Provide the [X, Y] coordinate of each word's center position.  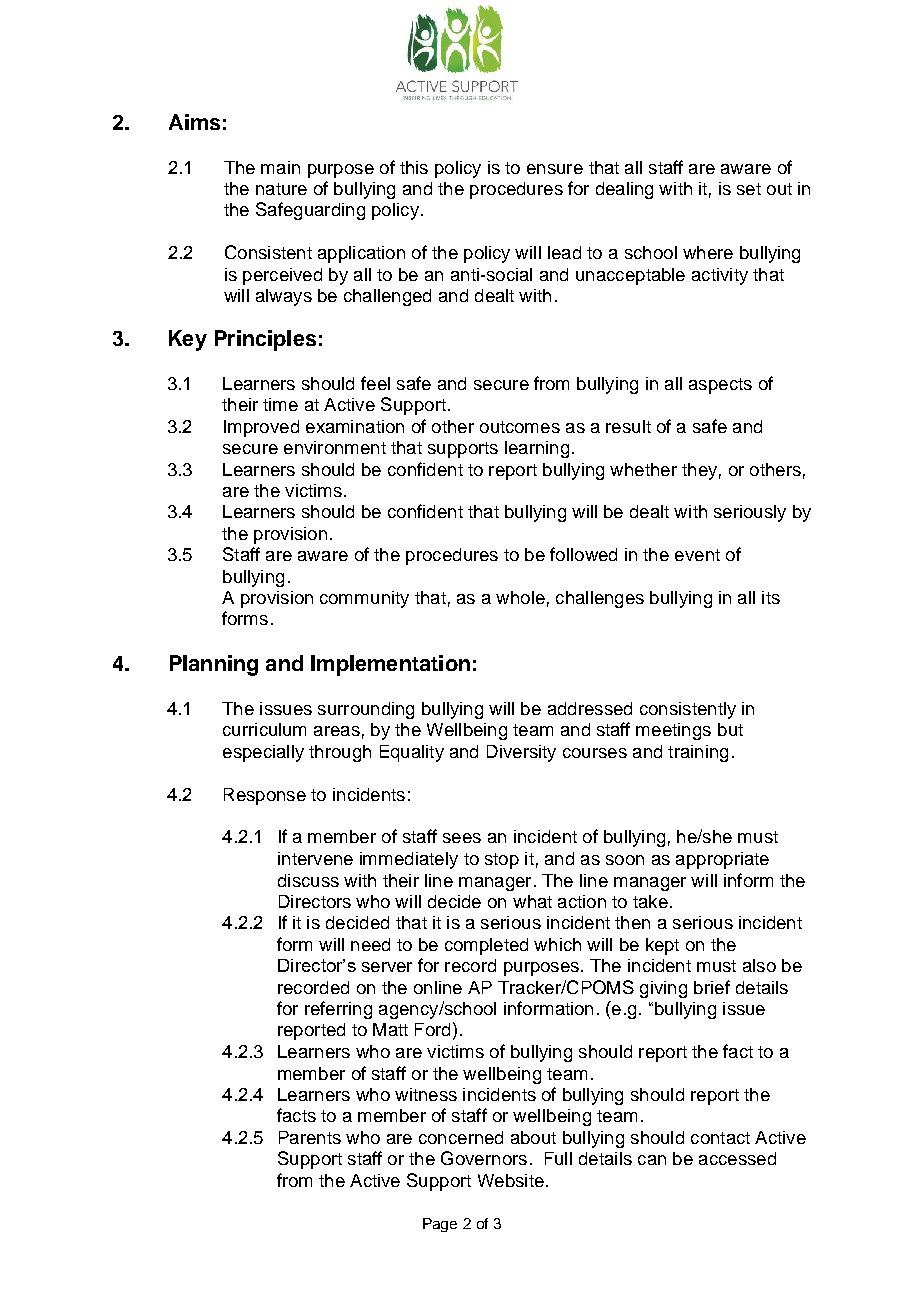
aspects [720, 386]
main [280, 167]
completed [486, 946]
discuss [308, 880]
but [730, 729]
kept [662, 946]
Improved [261, 428]
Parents [310, 1137]
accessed [737, 1158]
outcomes [520, 427]
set [749, 189]
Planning [214, 665]
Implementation [390, 665]
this [414, 167]
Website [511, 1180]
